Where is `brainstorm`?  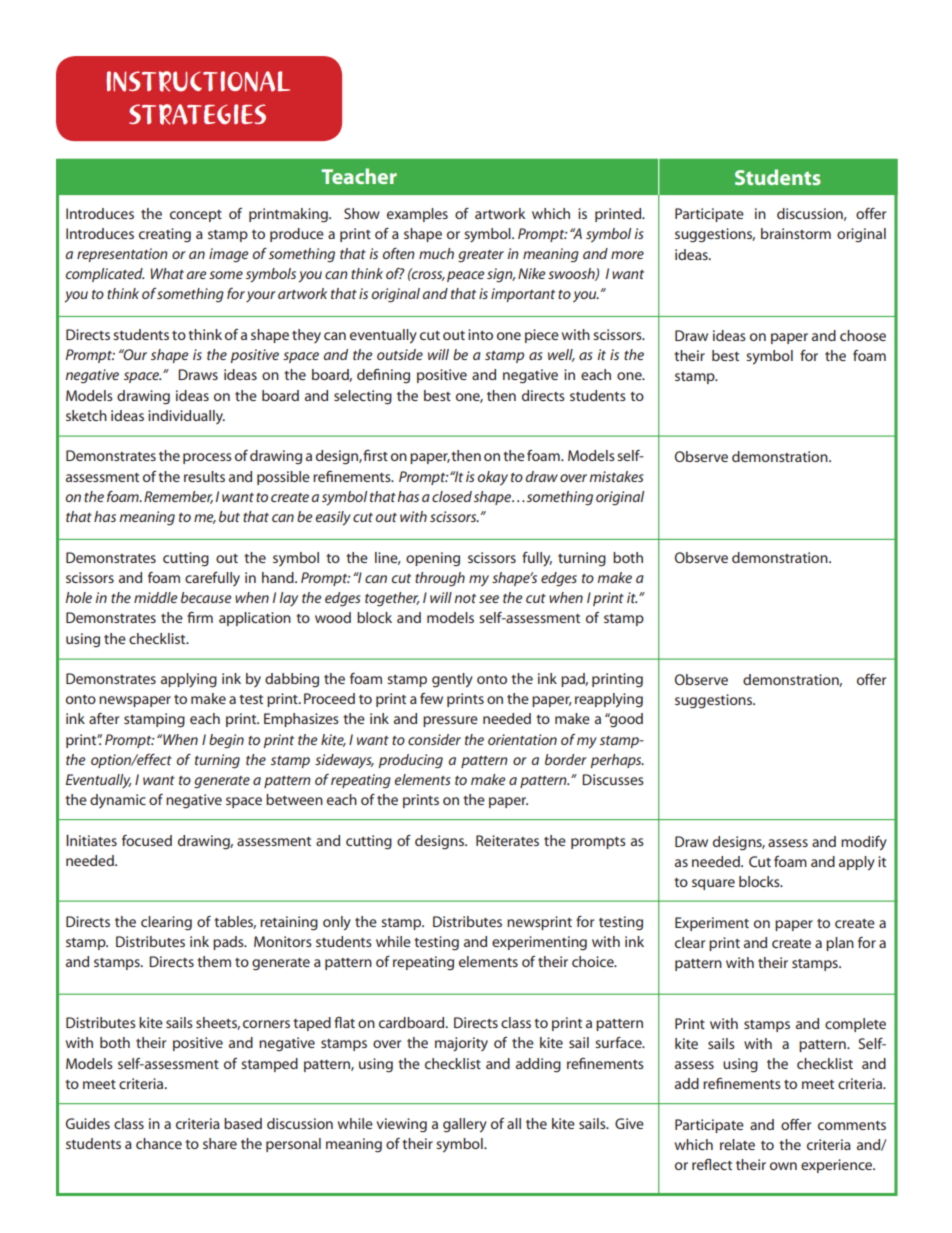
brainstorm is located at coordinates (796, 233).
